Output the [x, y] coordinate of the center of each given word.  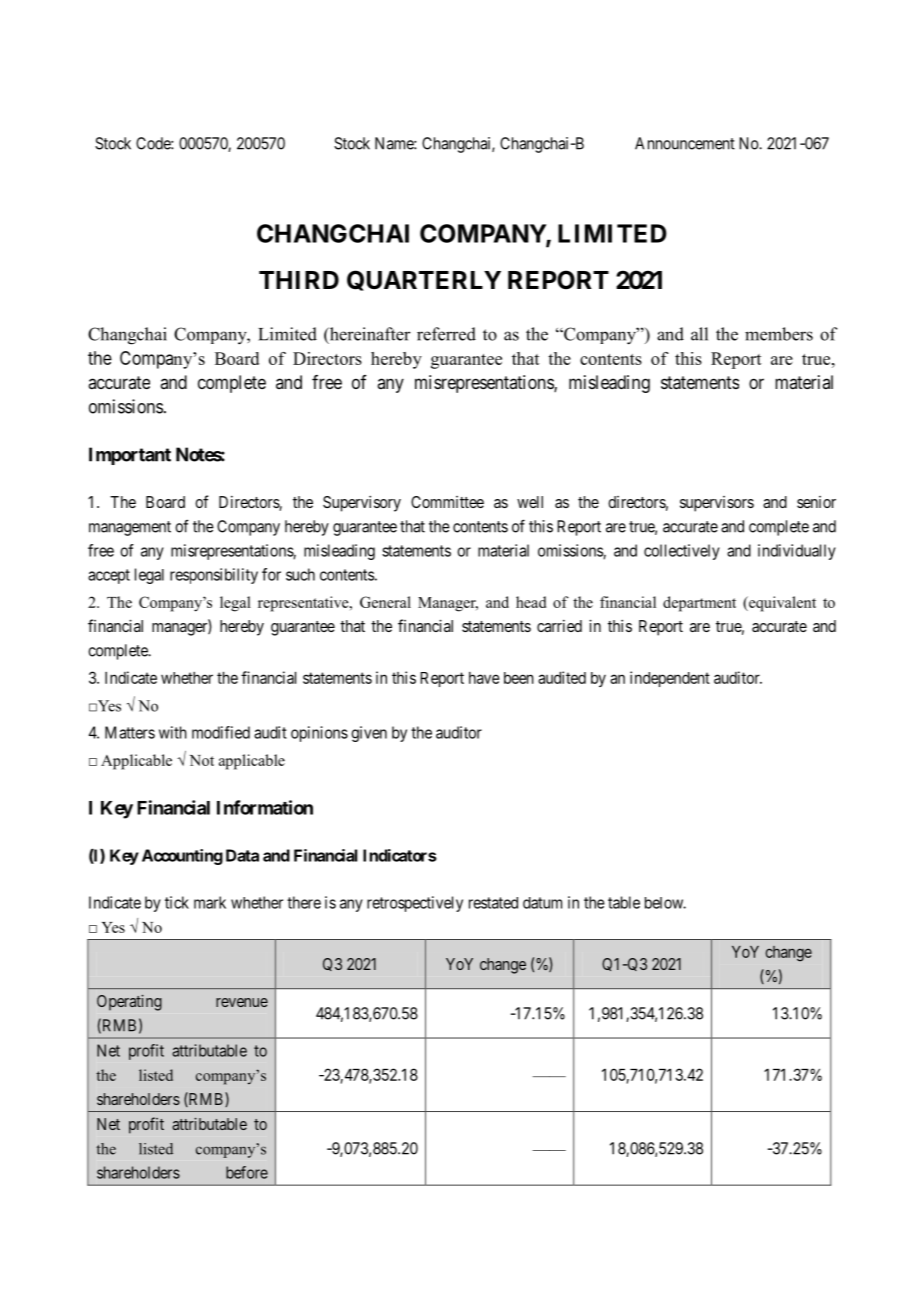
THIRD [299, 280]
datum [542, 903]
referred [446, 334]
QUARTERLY [424, 280]
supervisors [717, 504]
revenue [242, 1002]
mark [210, 902]
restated [493, 903]
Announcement [685, 143]
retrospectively [415, 904]
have [484, 678]
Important [130, 456]
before [247, 1172]
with [173, 732]
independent [670, 679]
